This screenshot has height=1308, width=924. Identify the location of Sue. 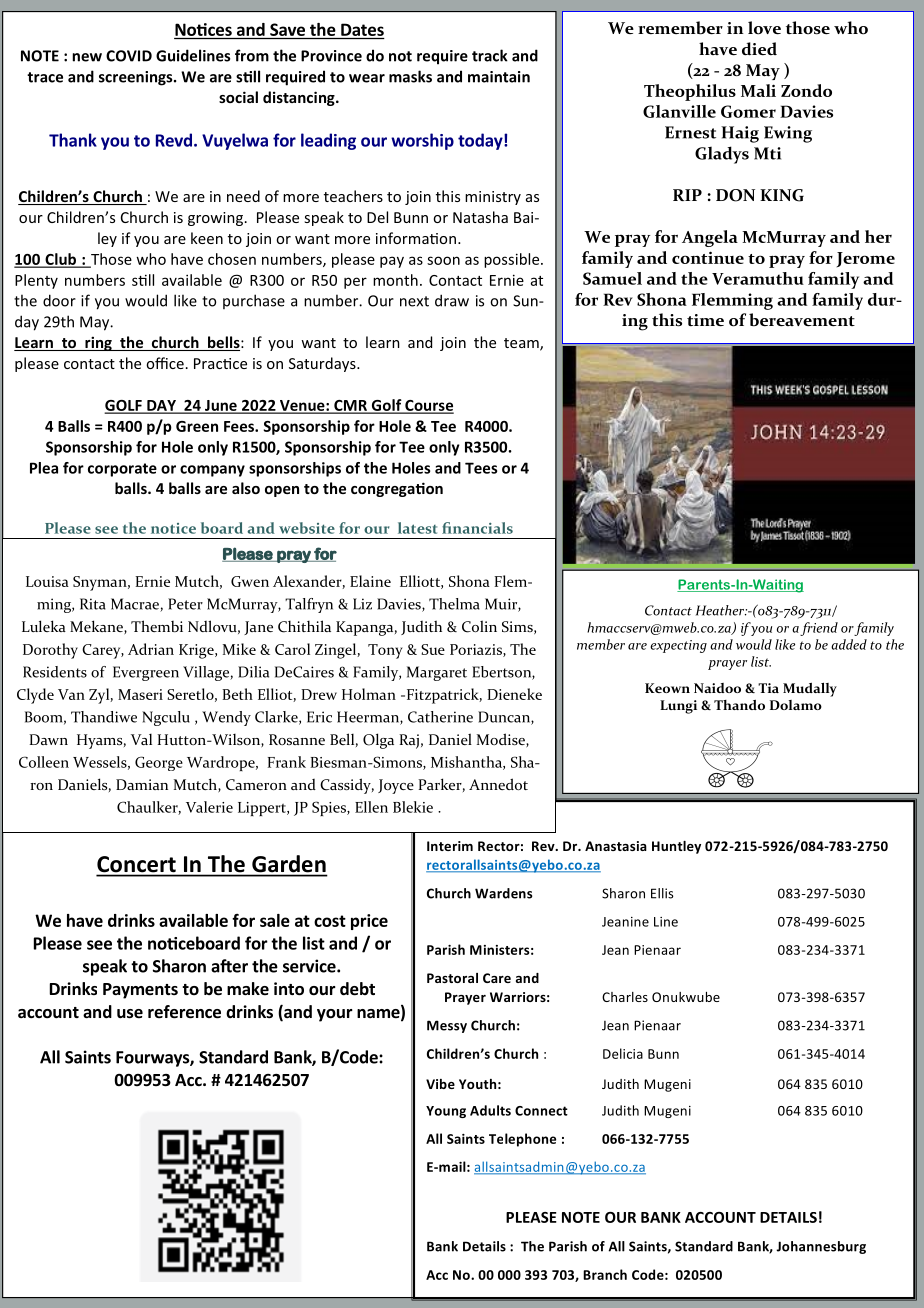
(433, 649).
